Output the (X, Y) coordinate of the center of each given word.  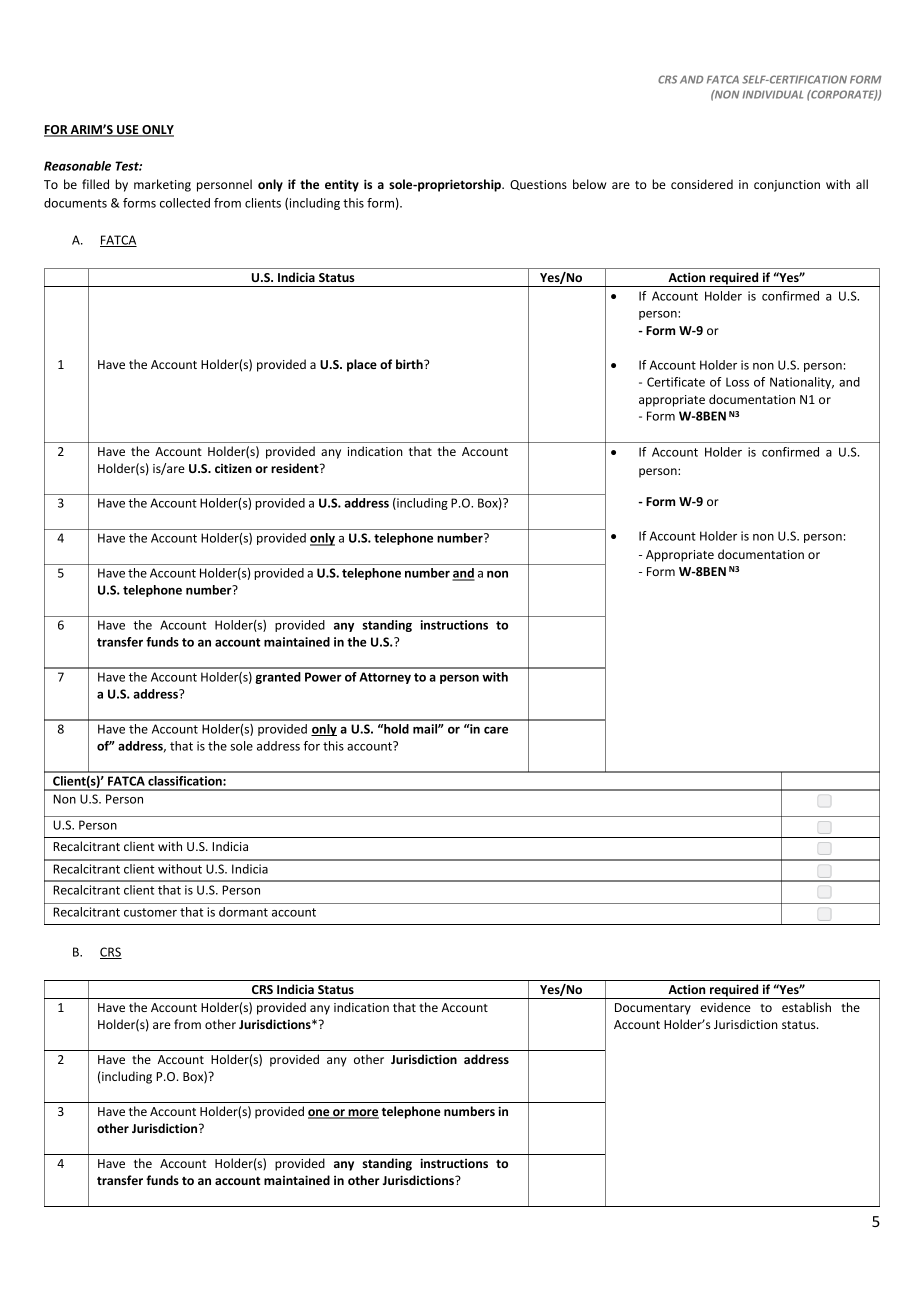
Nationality (802, 383)
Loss (737, 382)
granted (278, 678)
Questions (538, 185)
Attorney (385, 678)
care (496, 730)
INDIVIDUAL (772, 94)
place (362, 365)
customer (150, 912)
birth (410, 364)
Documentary (653, 1009)
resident (296, 468)
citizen (233, 468)
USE (128, 131)
